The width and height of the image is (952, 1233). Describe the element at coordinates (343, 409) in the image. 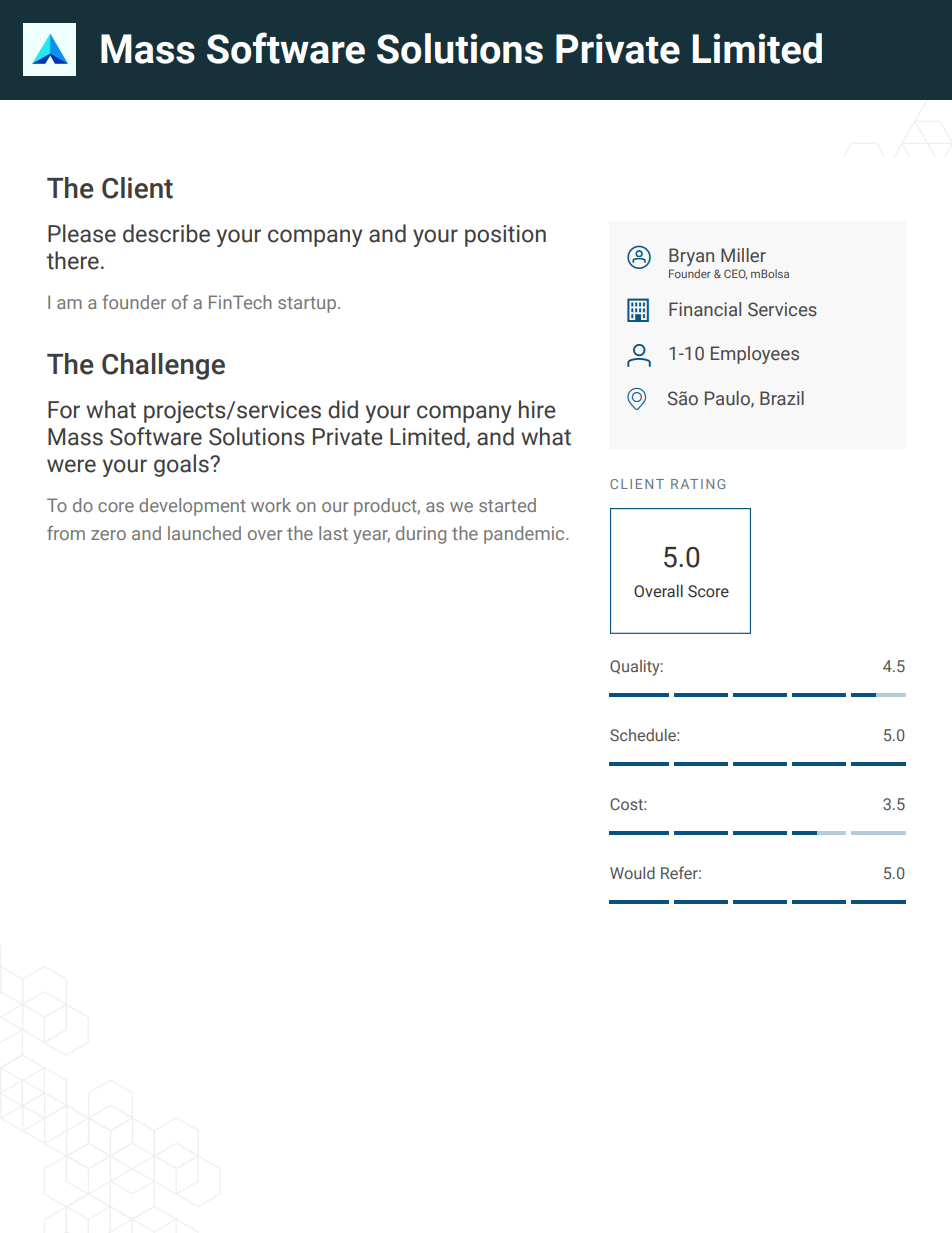

I see `did` at that location.
